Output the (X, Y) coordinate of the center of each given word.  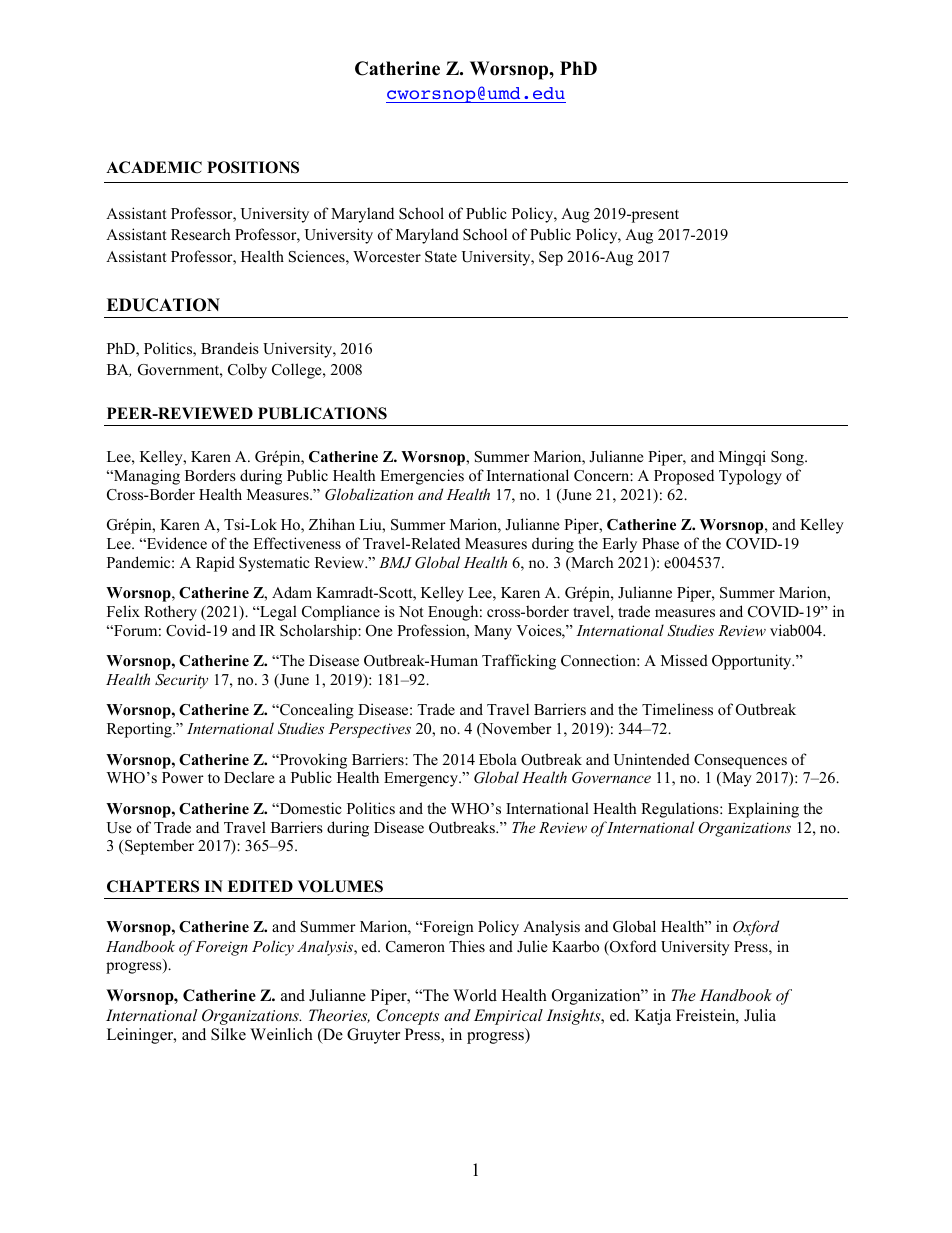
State (441, 257)
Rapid (215, 564)
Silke (228, 1034)
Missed (684, 660)
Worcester (387, 256)
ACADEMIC (154, 167)
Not (411, 611)
